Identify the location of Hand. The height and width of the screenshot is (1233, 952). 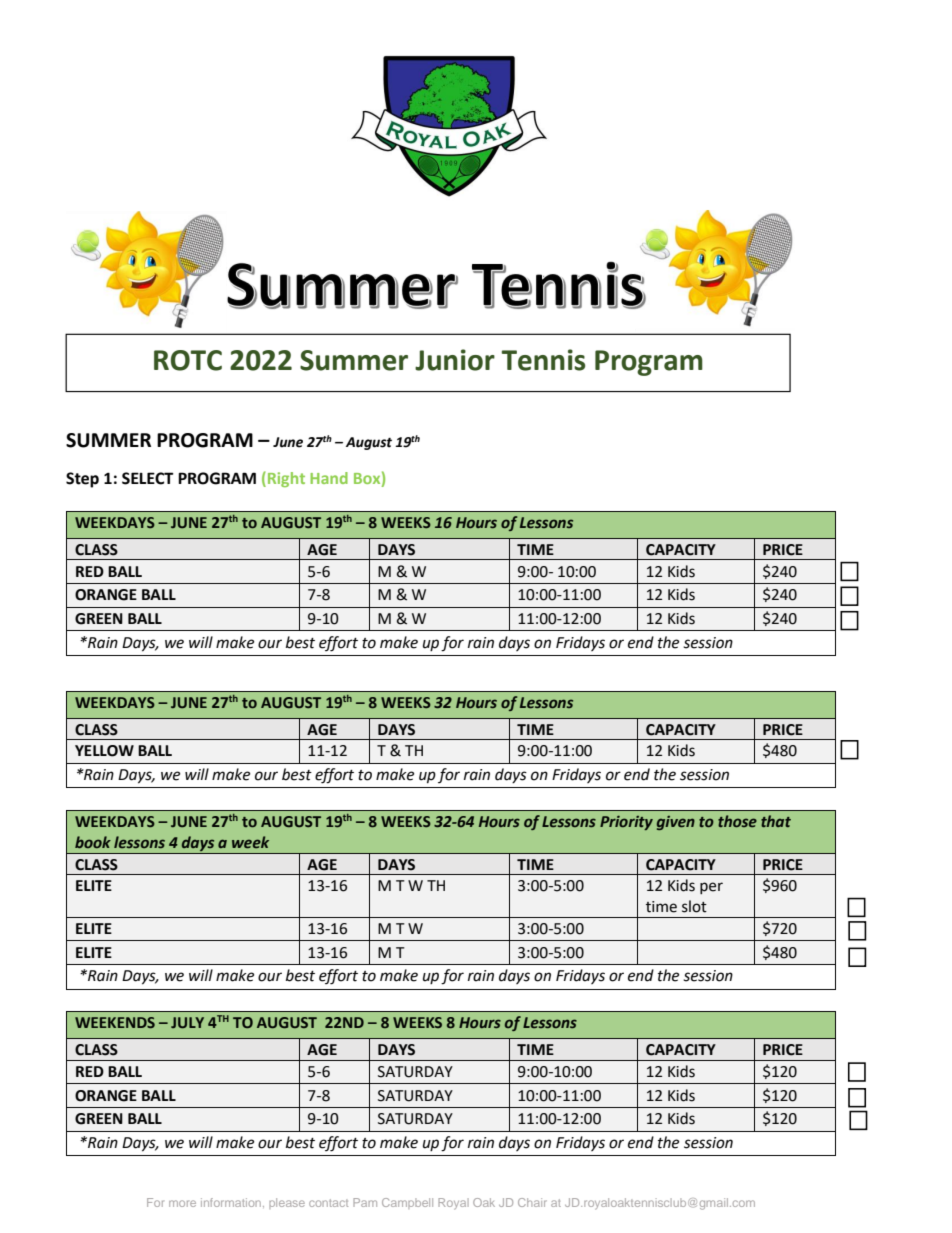
(329, 478).
